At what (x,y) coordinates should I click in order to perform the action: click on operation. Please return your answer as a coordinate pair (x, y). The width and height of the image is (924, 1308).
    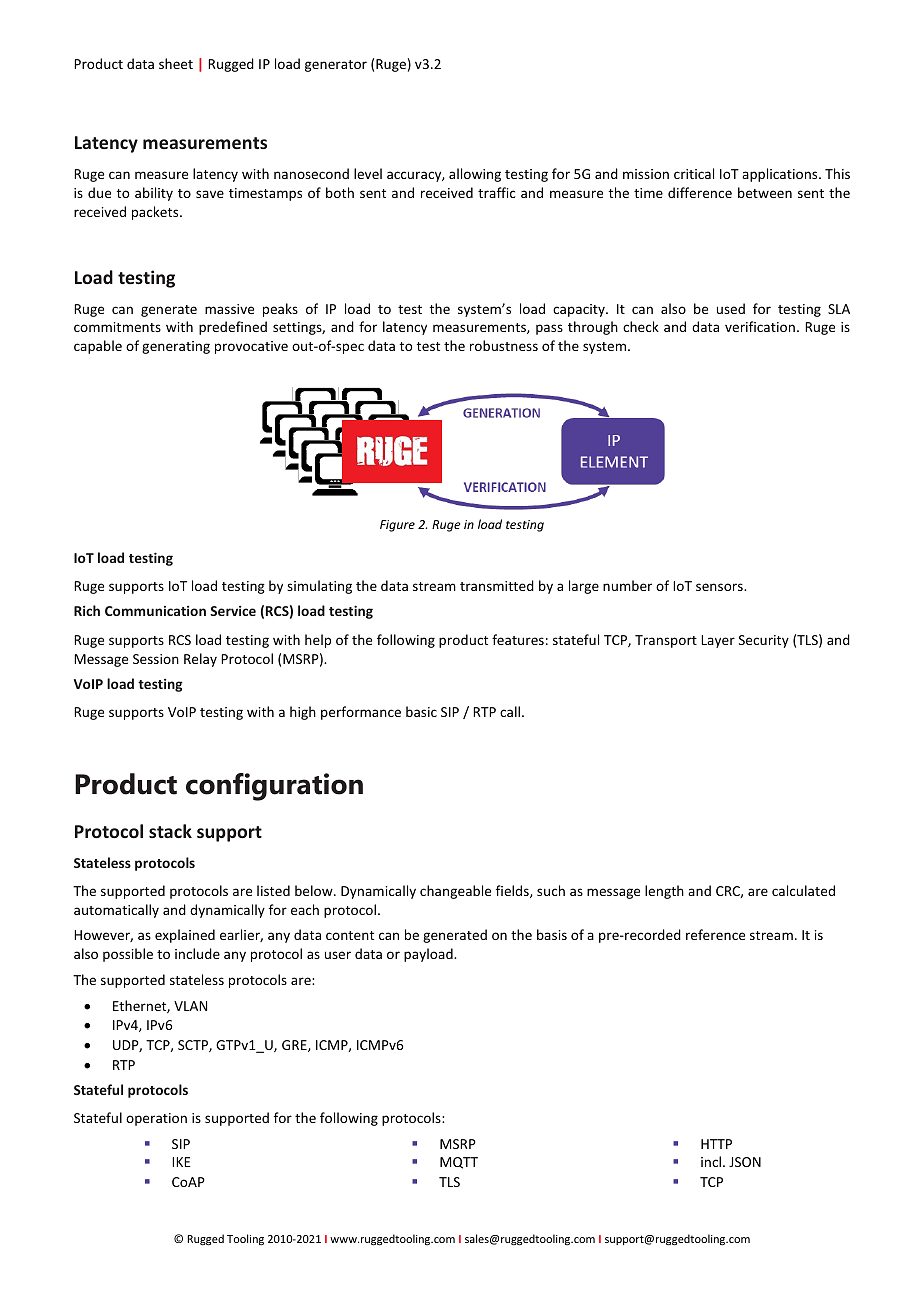
    Looking at the image, I should click on (156, 1119).
